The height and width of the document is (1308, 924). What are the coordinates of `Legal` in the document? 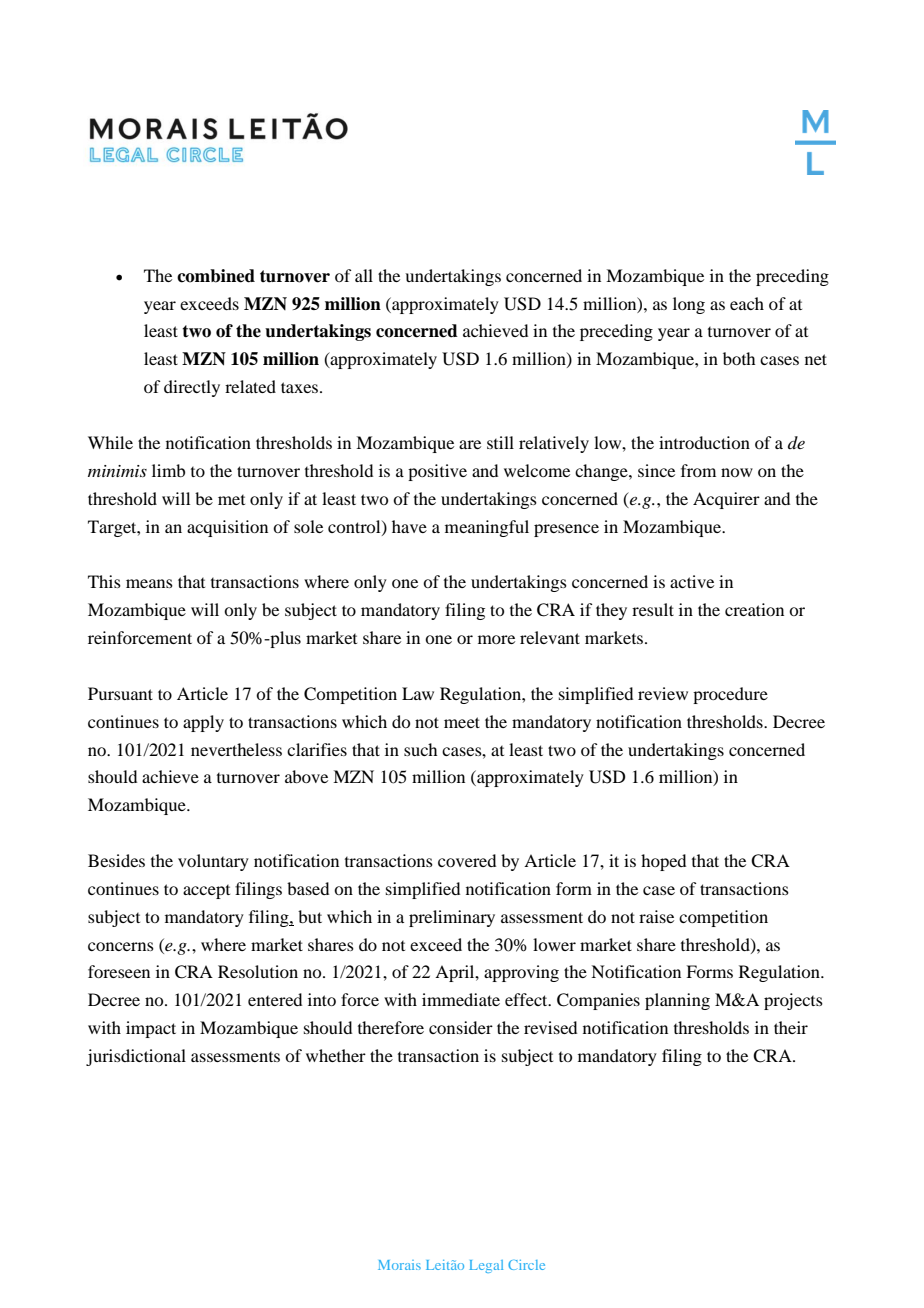 It's located at (486, 1266).
